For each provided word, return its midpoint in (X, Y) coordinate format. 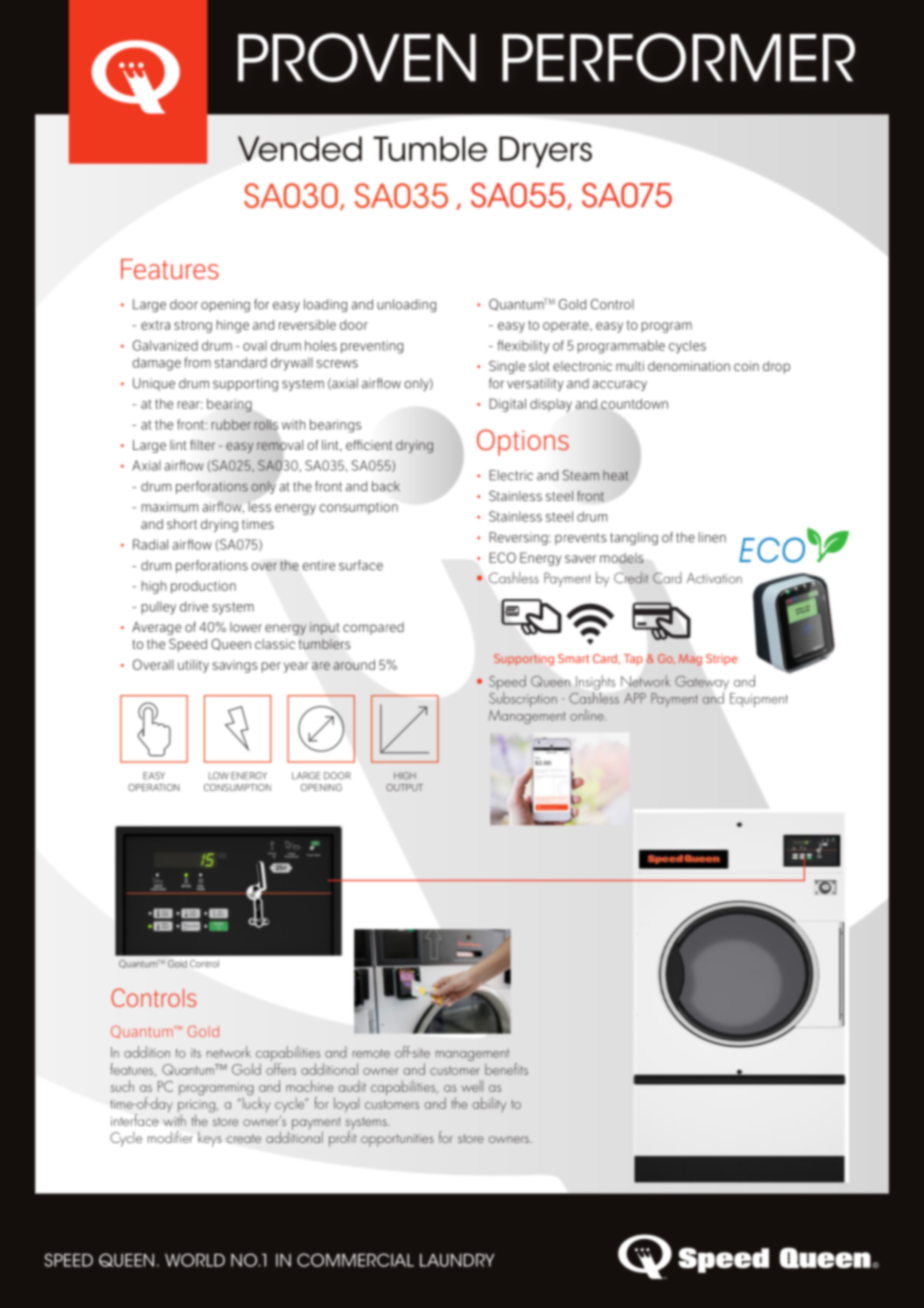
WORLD (195, 1260)
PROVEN (357, 57)
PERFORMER (678, 57)
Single (507, 367)
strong (193, 326)
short (182, 524)
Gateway (702, 684)
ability (489, 1104)
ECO (502, 557)
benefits (506, 1069)
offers (281, 1067)
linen (712, 537)
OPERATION (153, 787)
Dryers (545, 152)
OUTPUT (404, 787)
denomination (689, 366)
